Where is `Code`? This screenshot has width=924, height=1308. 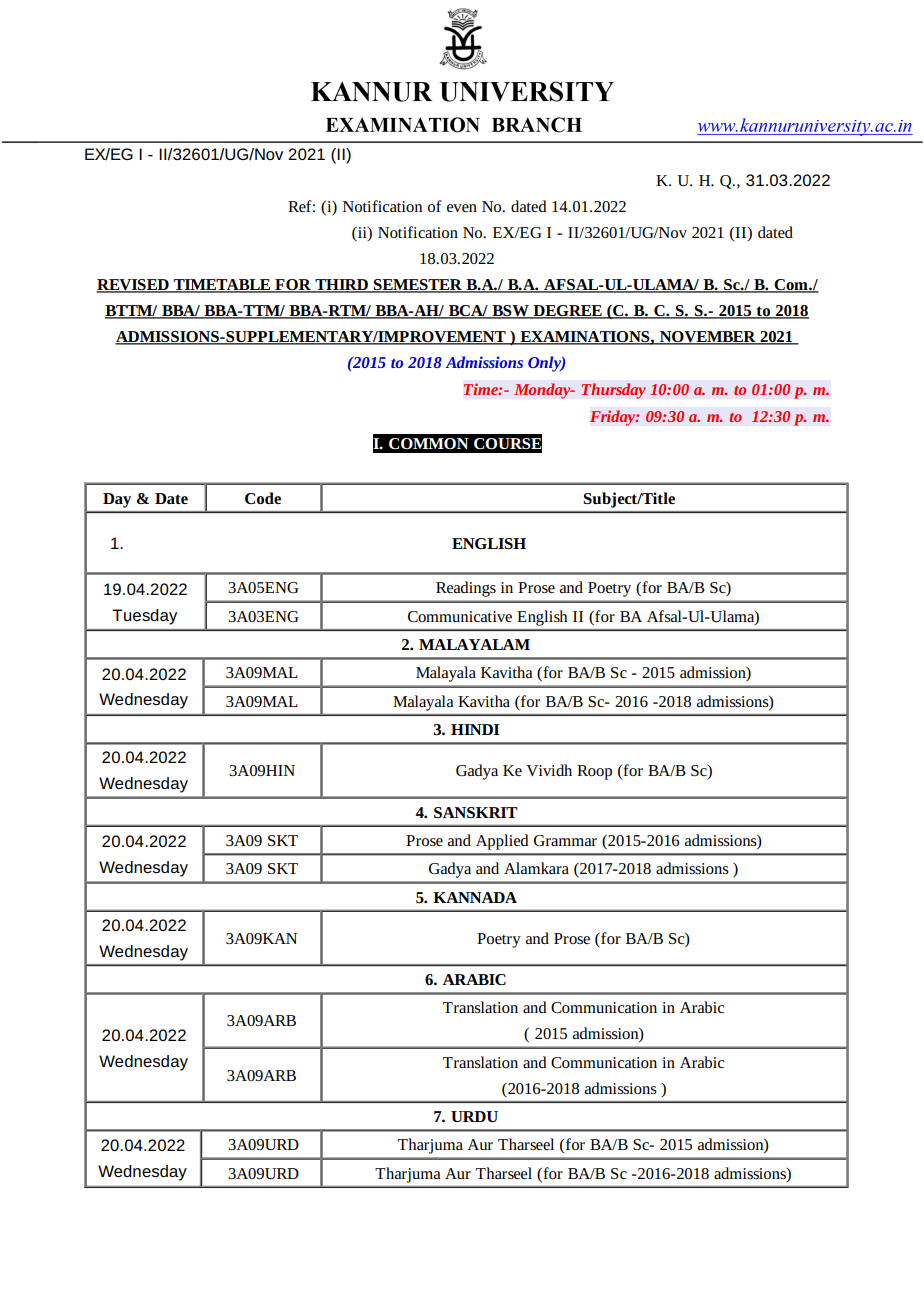
Code is located at coordinates (263, 498).
